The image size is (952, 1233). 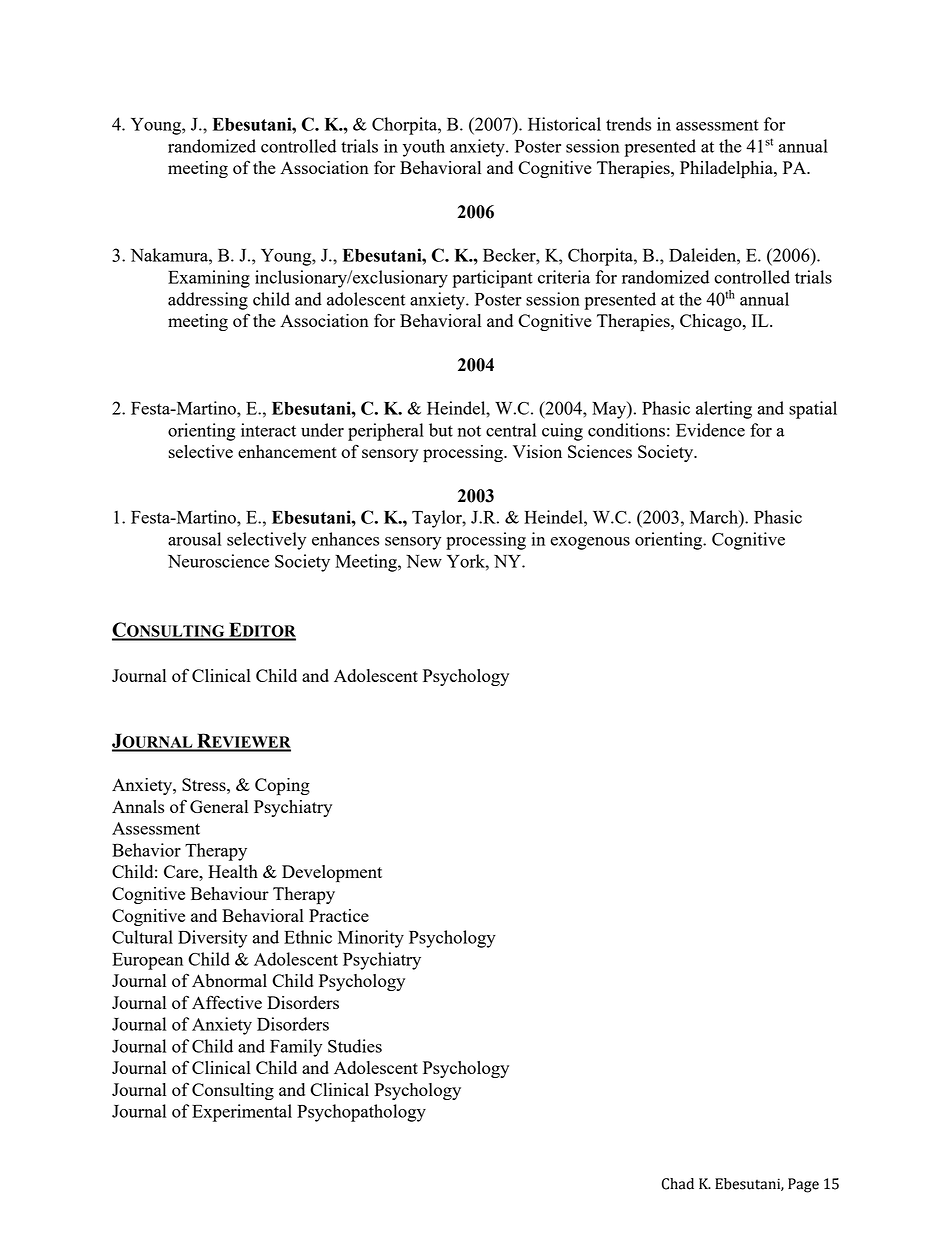 What do you see at coordinates (218, 561) in the image?
I see `Neuroscience` at bounding box center [218, 561].
